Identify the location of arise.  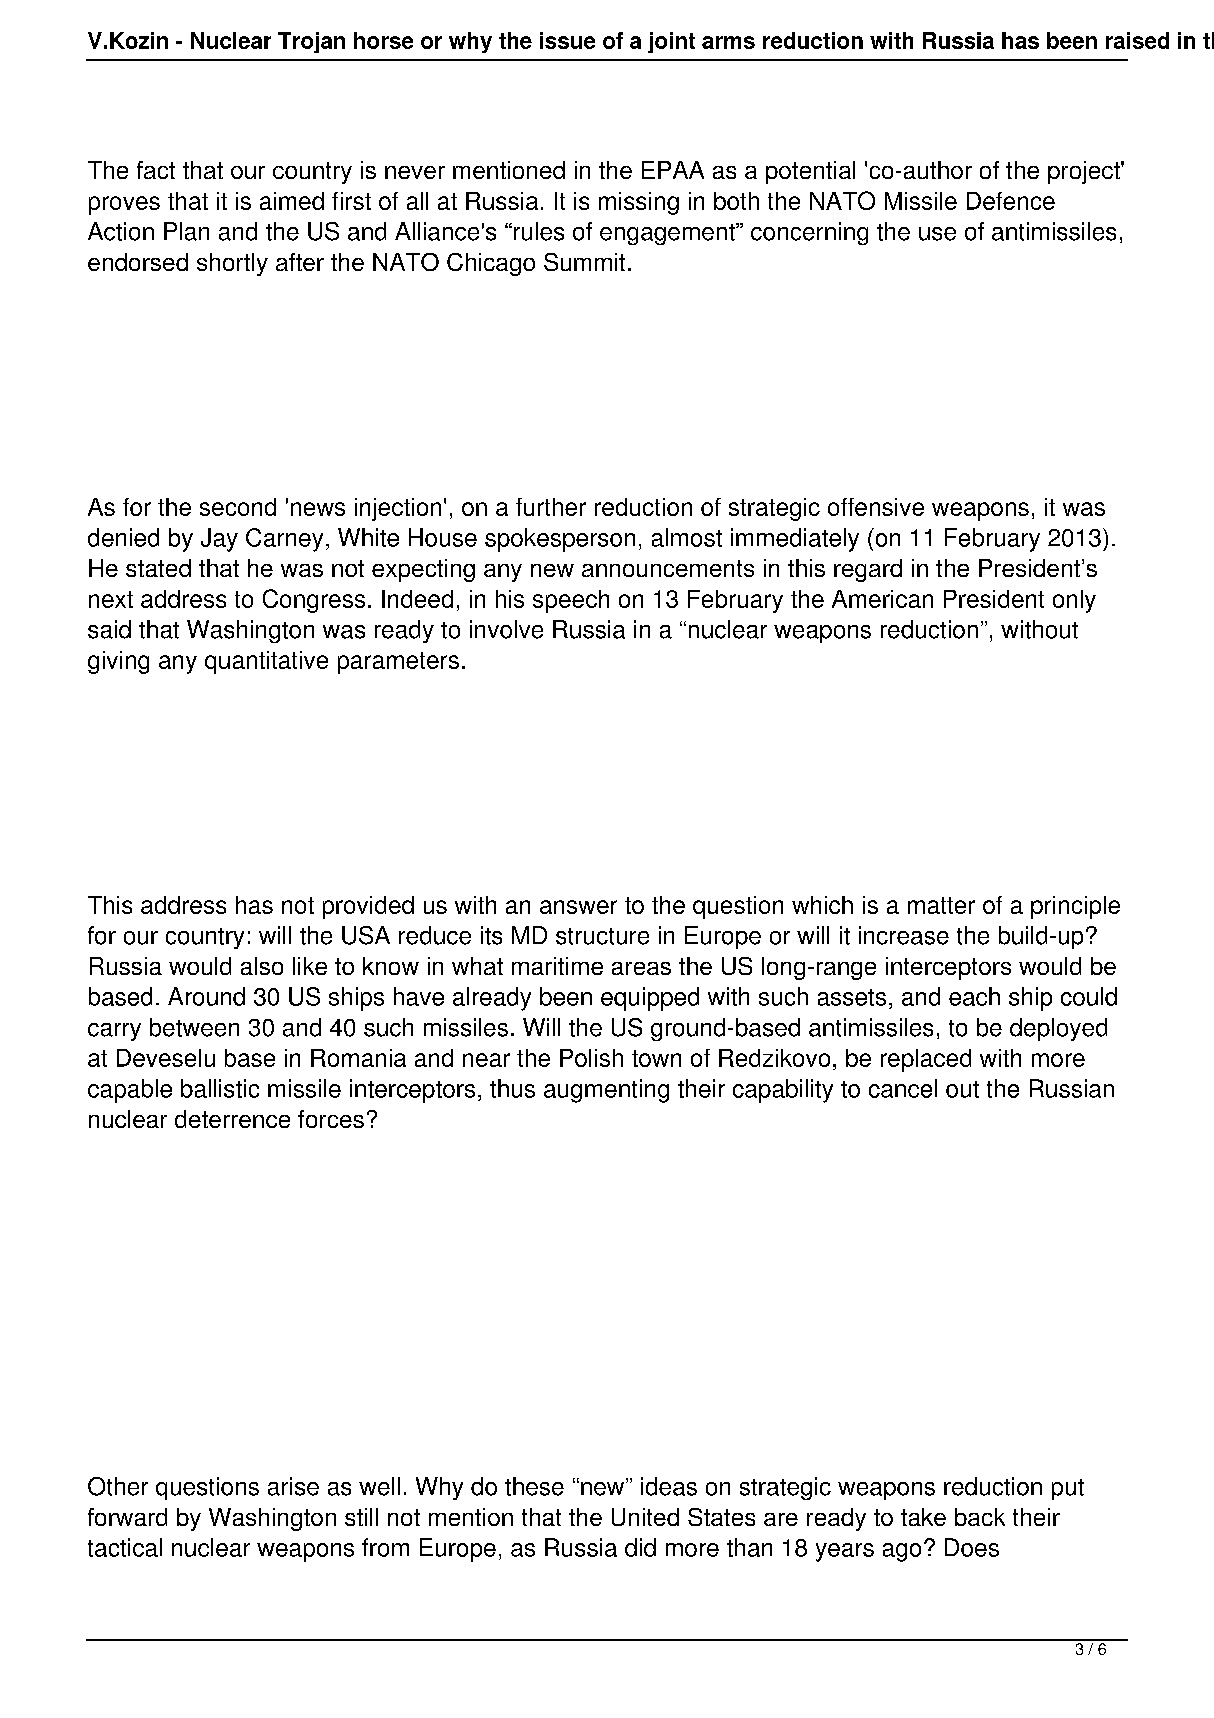
(293, 1486).
